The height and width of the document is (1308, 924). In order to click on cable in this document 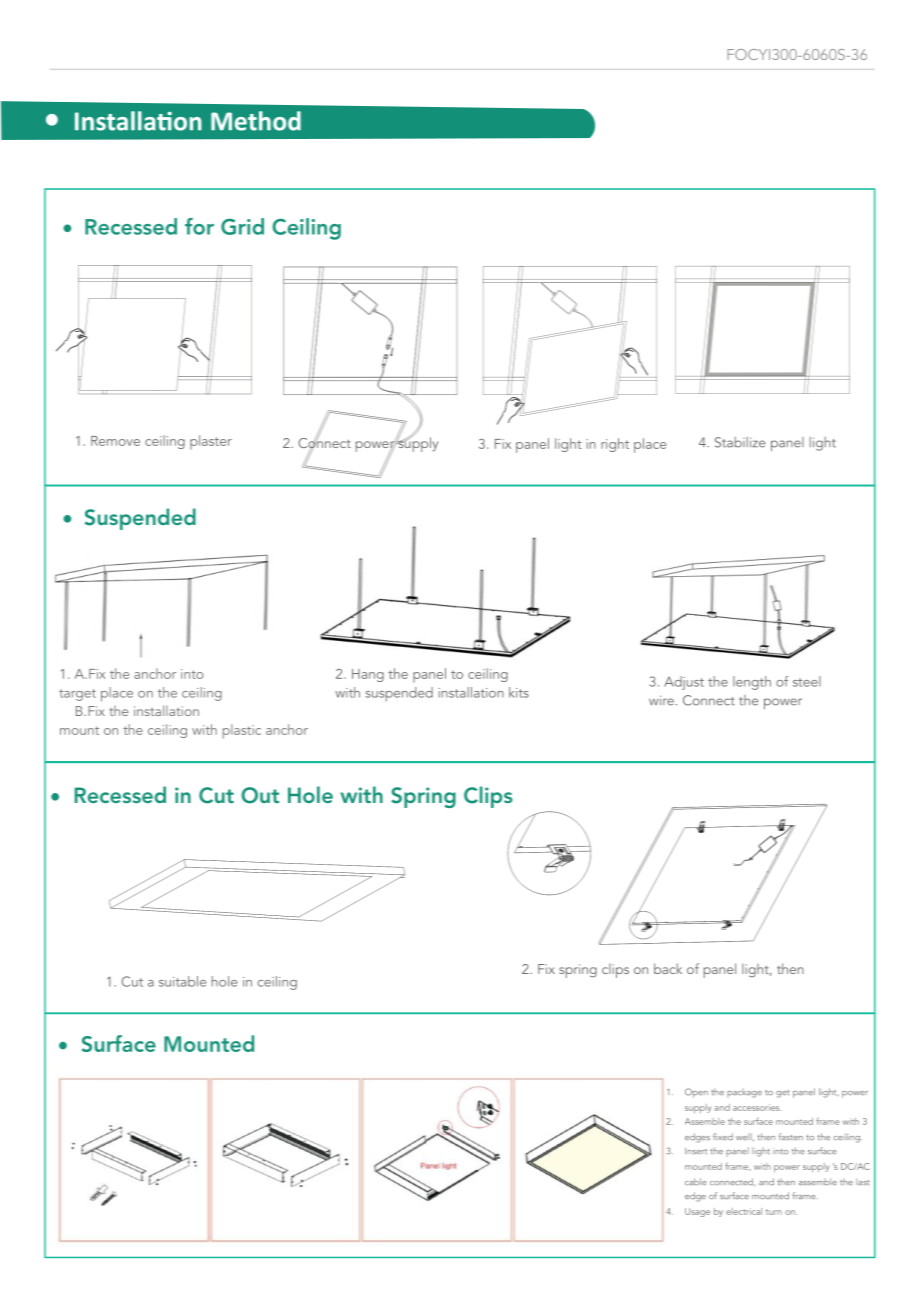, I will do `click(696, 1182)`.
